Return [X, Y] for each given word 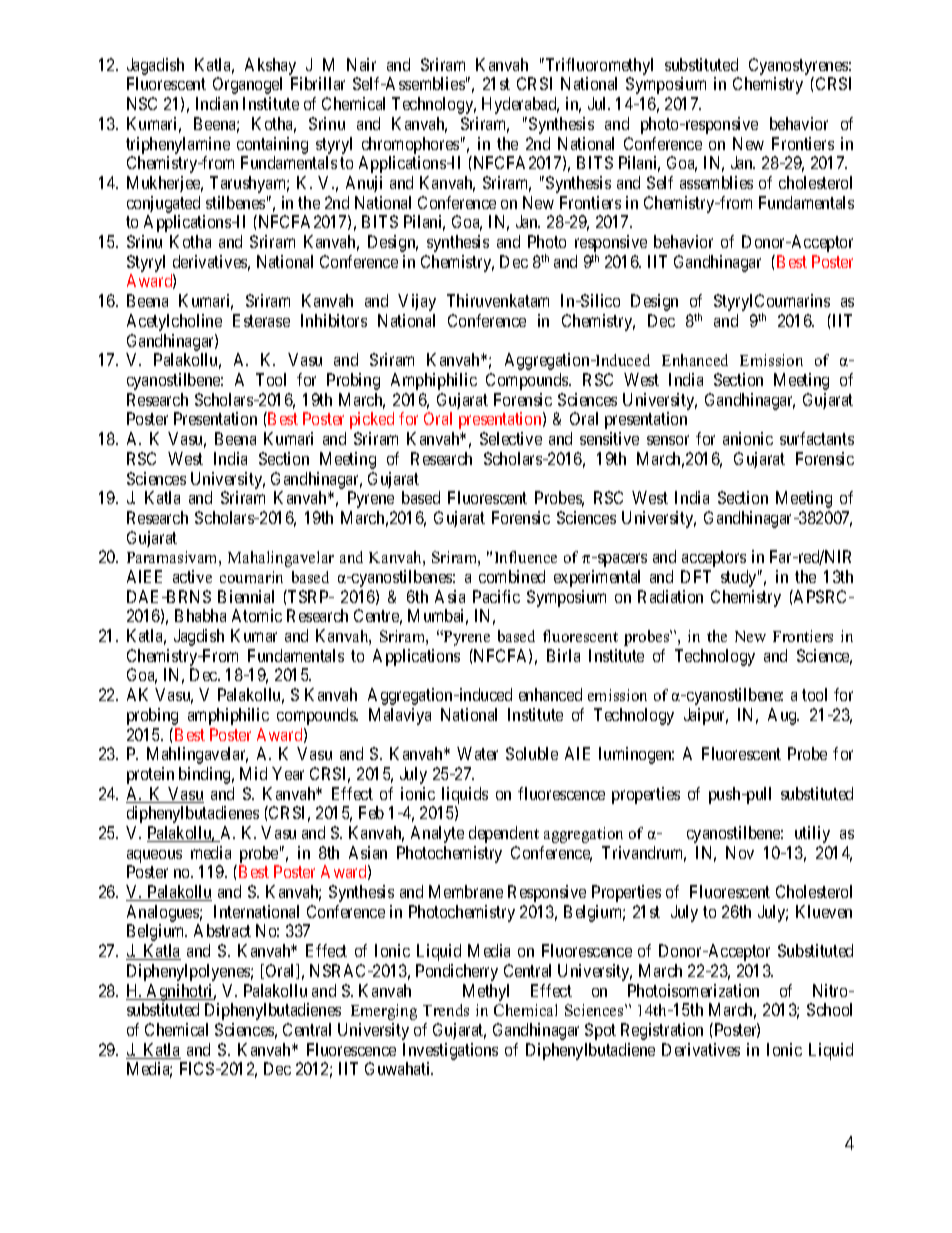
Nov [740, 852]
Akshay [271, 68]
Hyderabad [520, 105]
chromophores [410, 145]
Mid [253, 773]
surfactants [817, 438]
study [740, 578]
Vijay [417, 302]
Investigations [450, 1051]
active [192, 576]
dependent [504, 834]
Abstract [222, 930]
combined [512, 576]
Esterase [261, 320]
